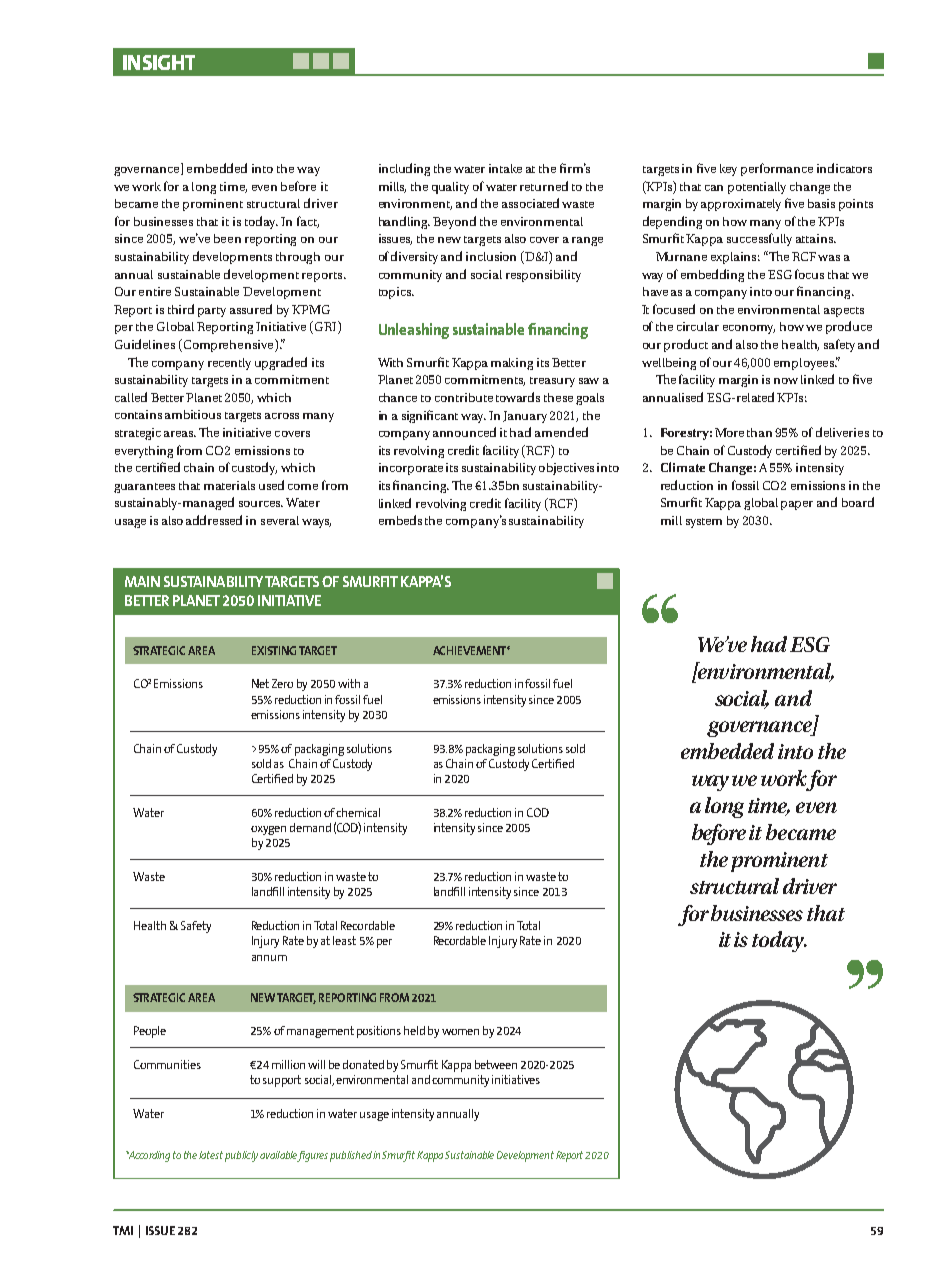  Describe the element at coordinates (496, 1064) in the screenshot. I see `between` at that location.
